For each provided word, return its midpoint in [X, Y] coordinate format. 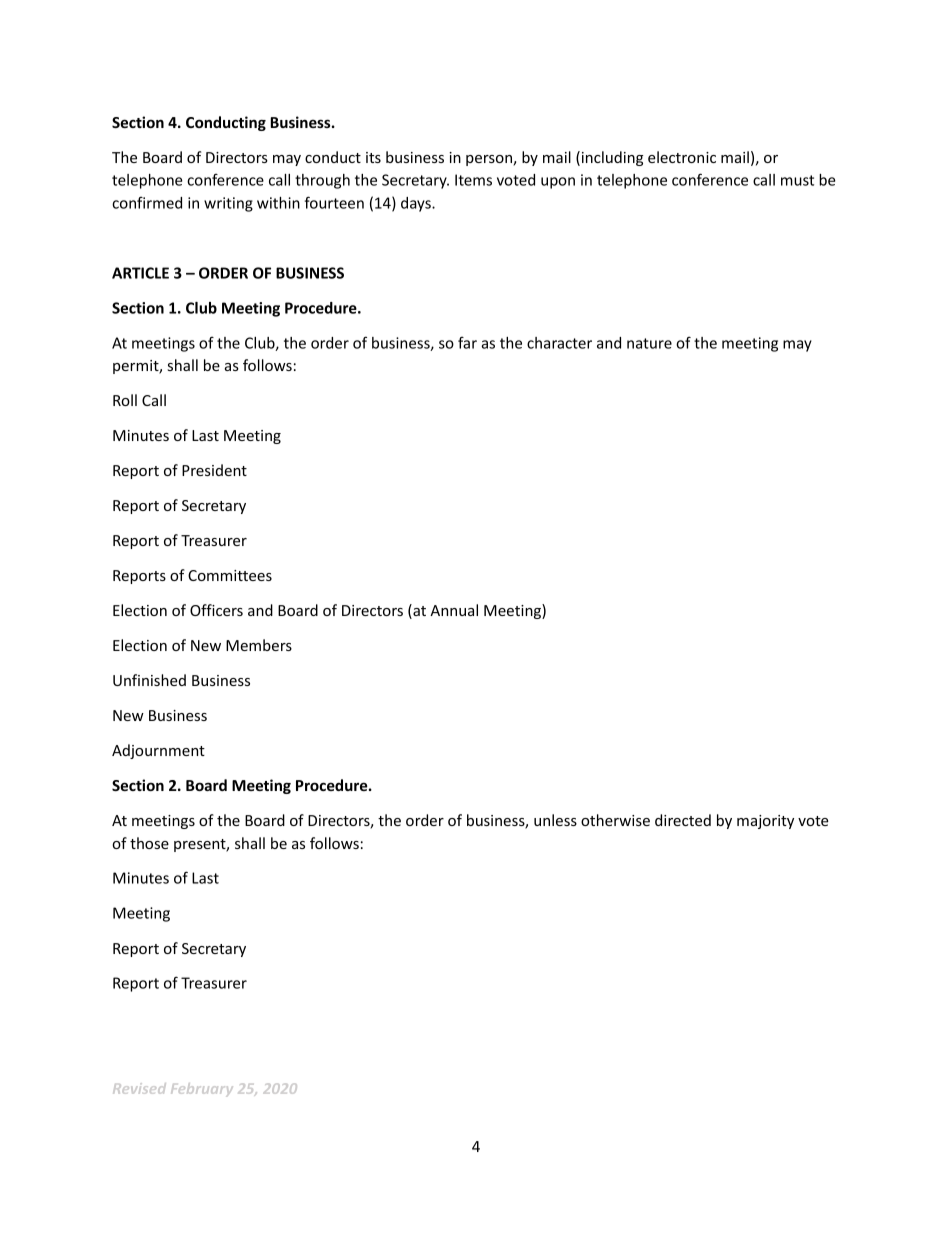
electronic [682, 157]
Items [473, 180]
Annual [454, 610]
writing [228, 204]
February [202, 1090]
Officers [216, 610]
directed [683, 820]
